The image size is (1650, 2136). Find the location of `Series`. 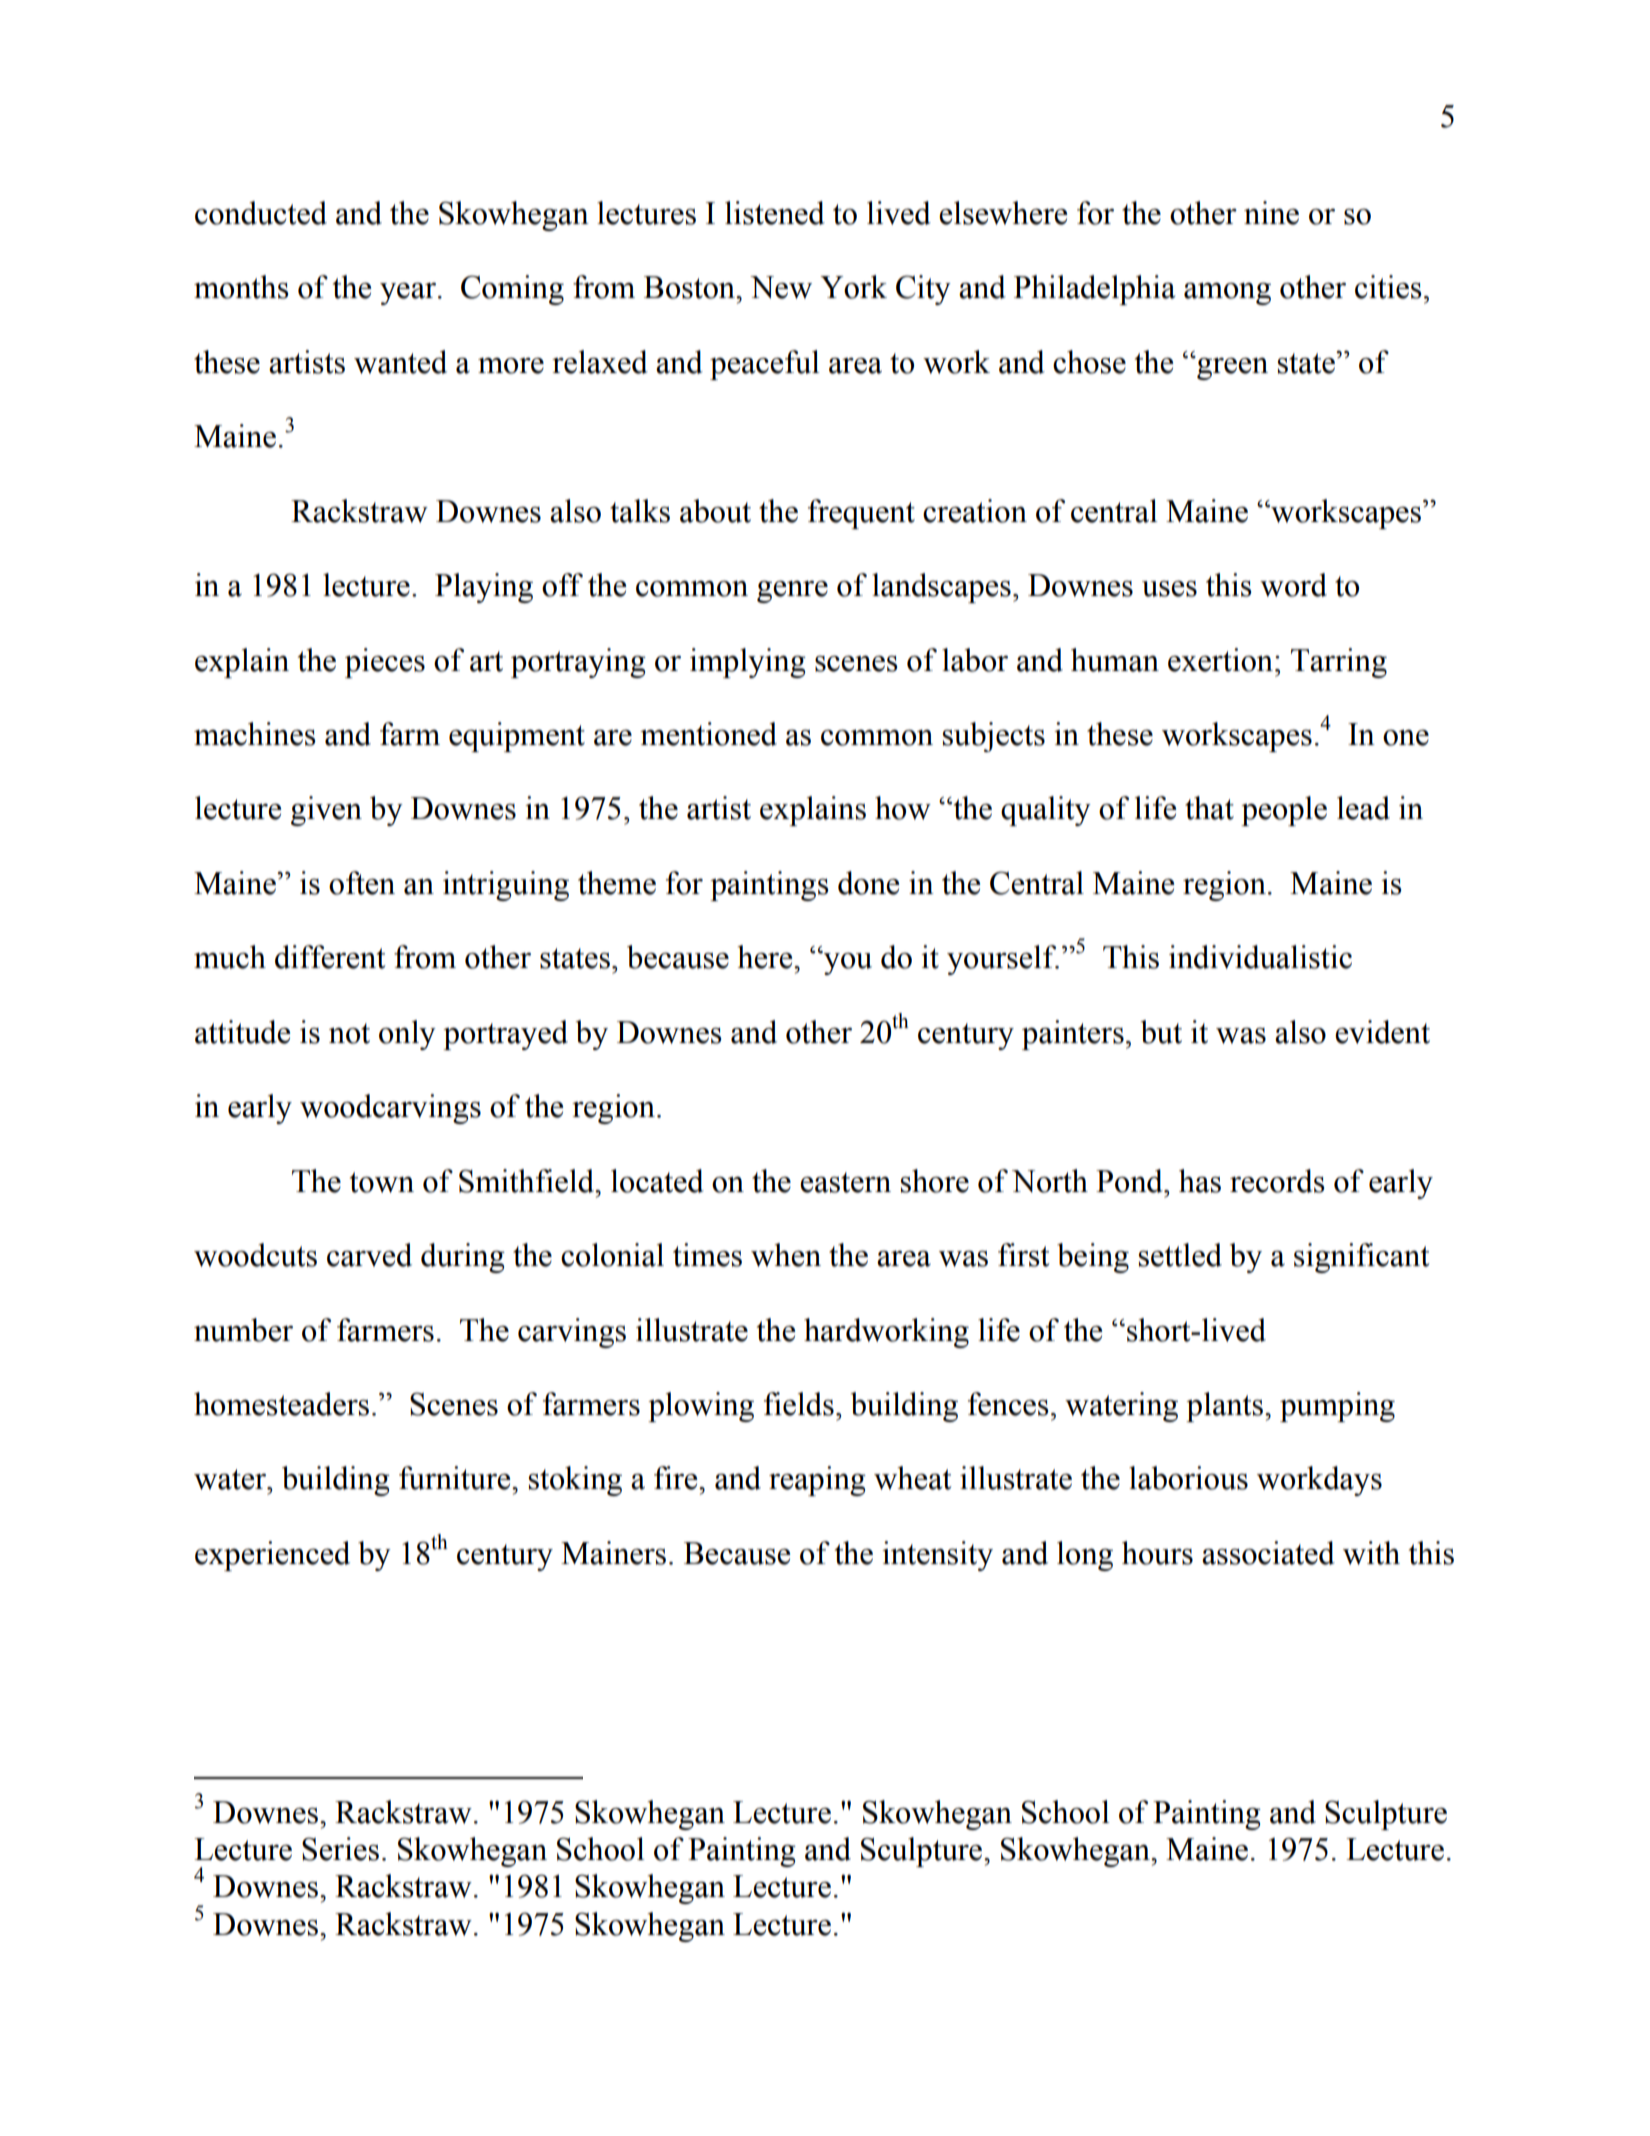

Series is located at coordinates (340, 1849).
